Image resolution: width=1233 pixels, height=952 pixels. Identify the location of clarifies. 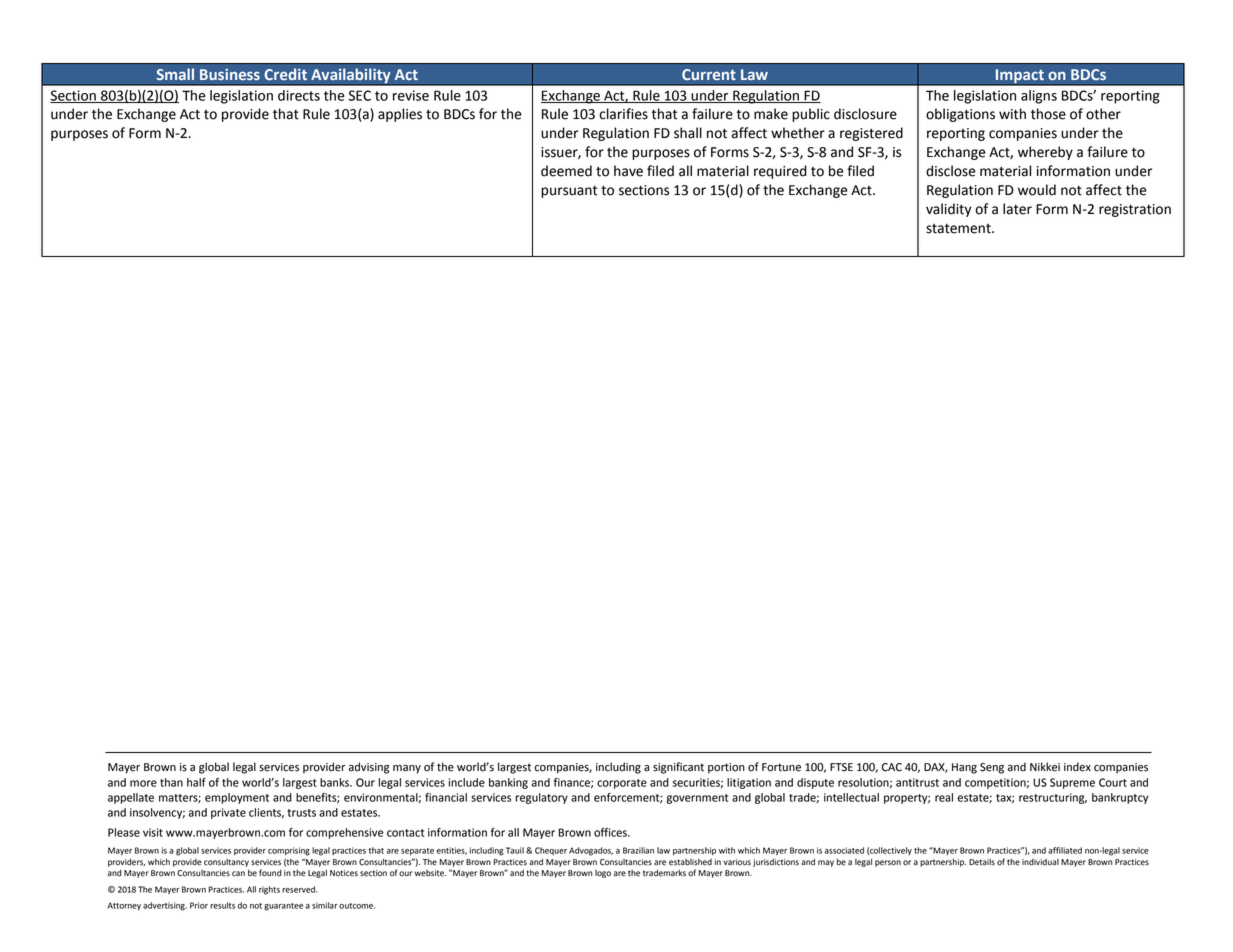
(623, 114).
